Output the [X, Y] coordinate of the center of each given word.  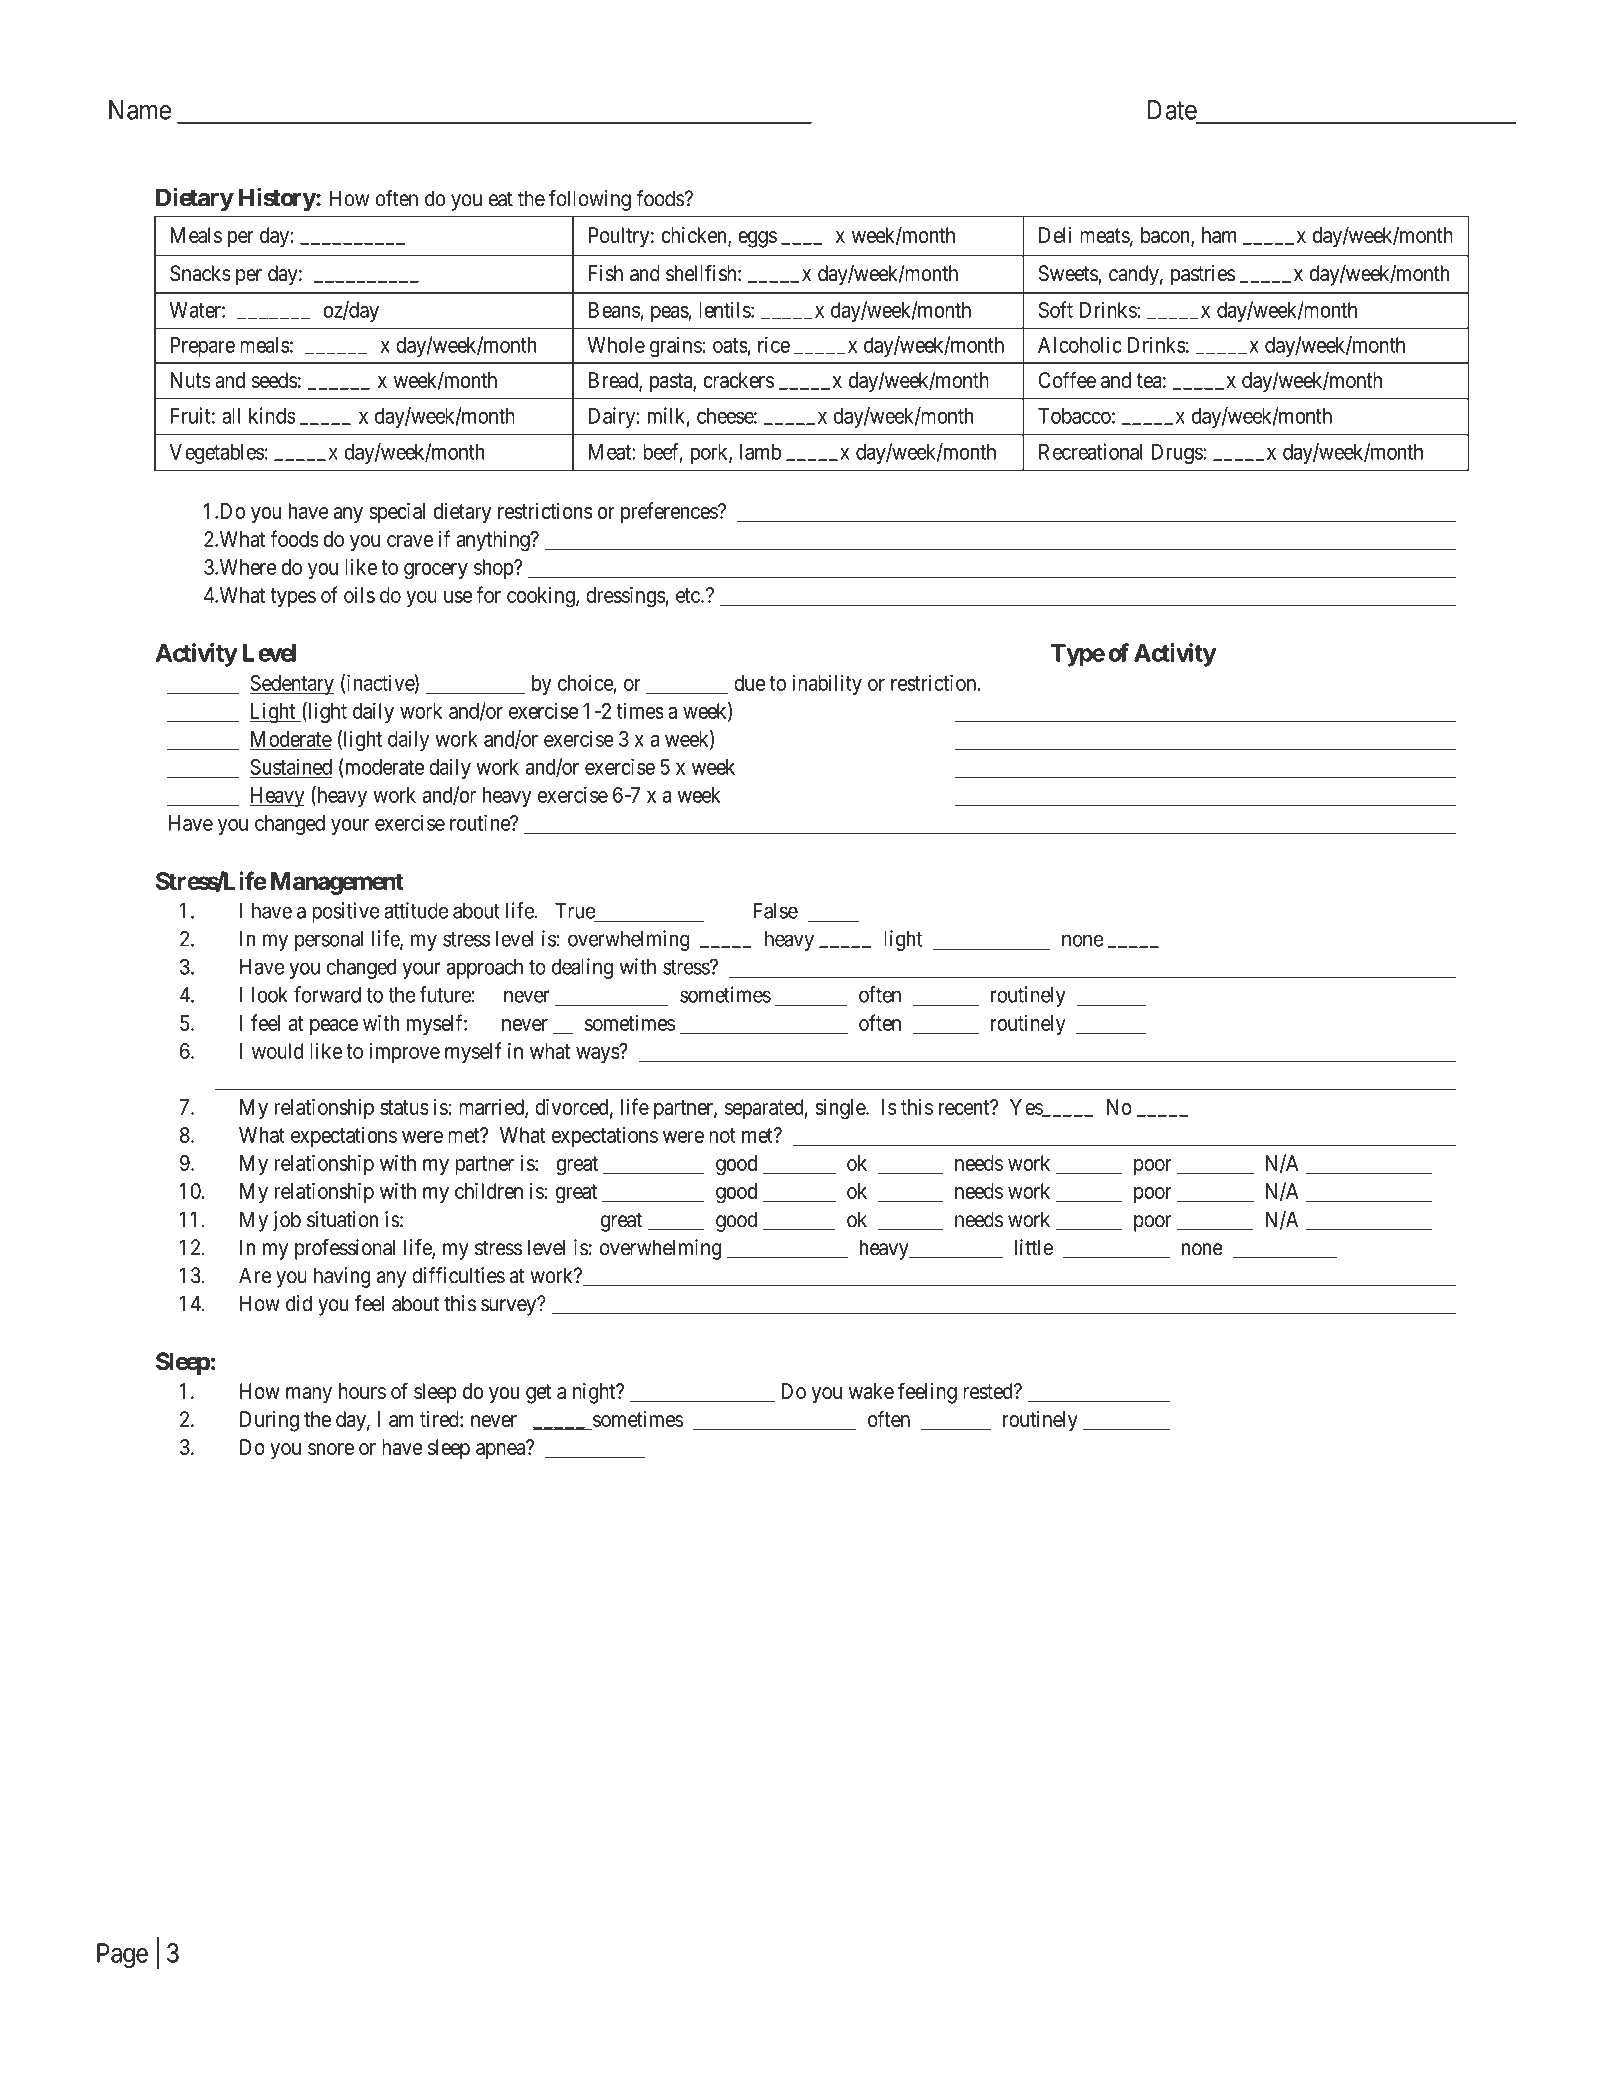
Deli [1055, 235]
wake [871, 1391]
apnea [502, 1451]
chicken [695, 236]
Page [122, 1955]
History [277, 199]
